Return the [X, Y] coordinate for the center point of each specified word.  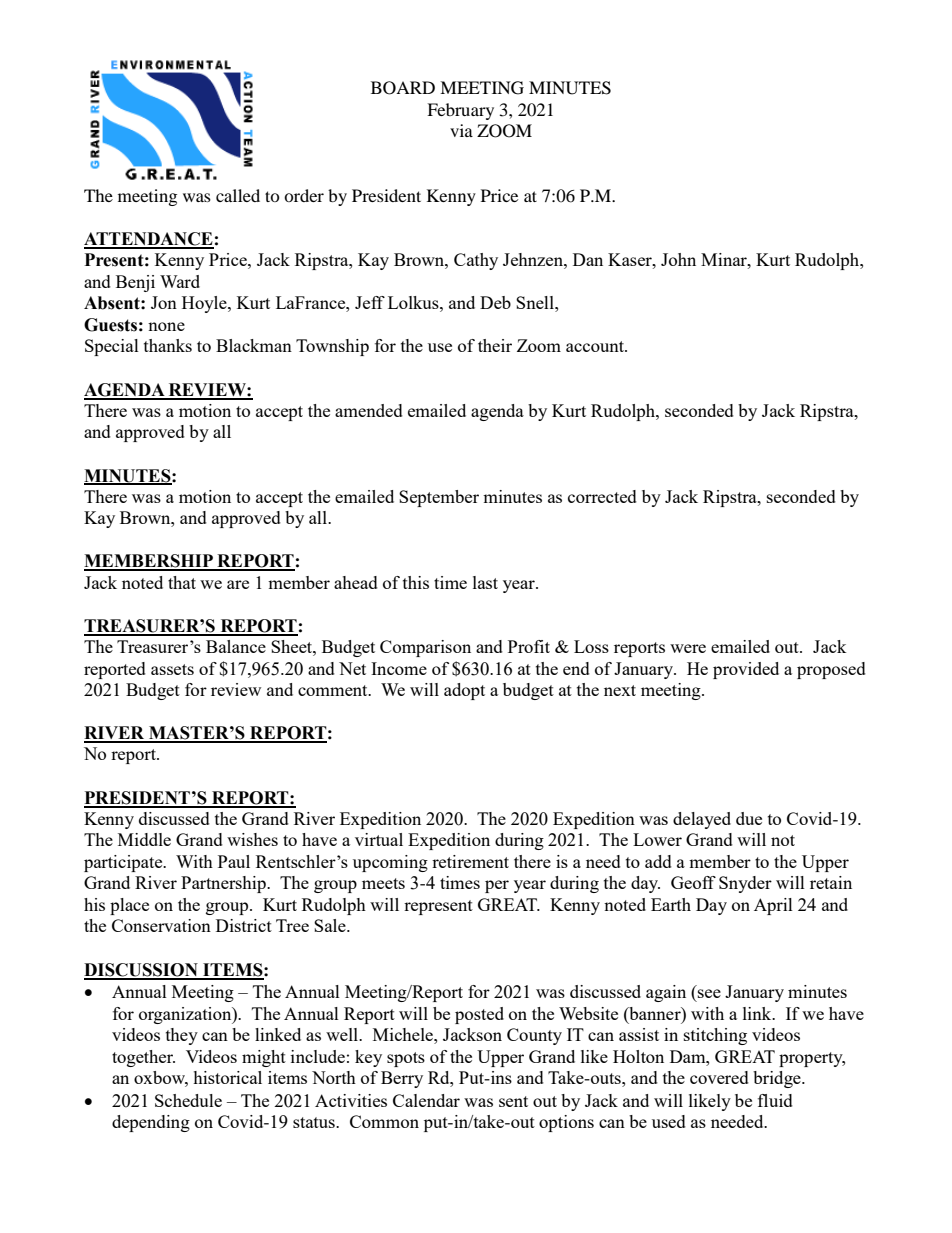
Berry [402, 1079]
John [678, 259]
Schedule [188, 1100]
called [238, 195]
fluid [775, 1100]
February [460, 111]
